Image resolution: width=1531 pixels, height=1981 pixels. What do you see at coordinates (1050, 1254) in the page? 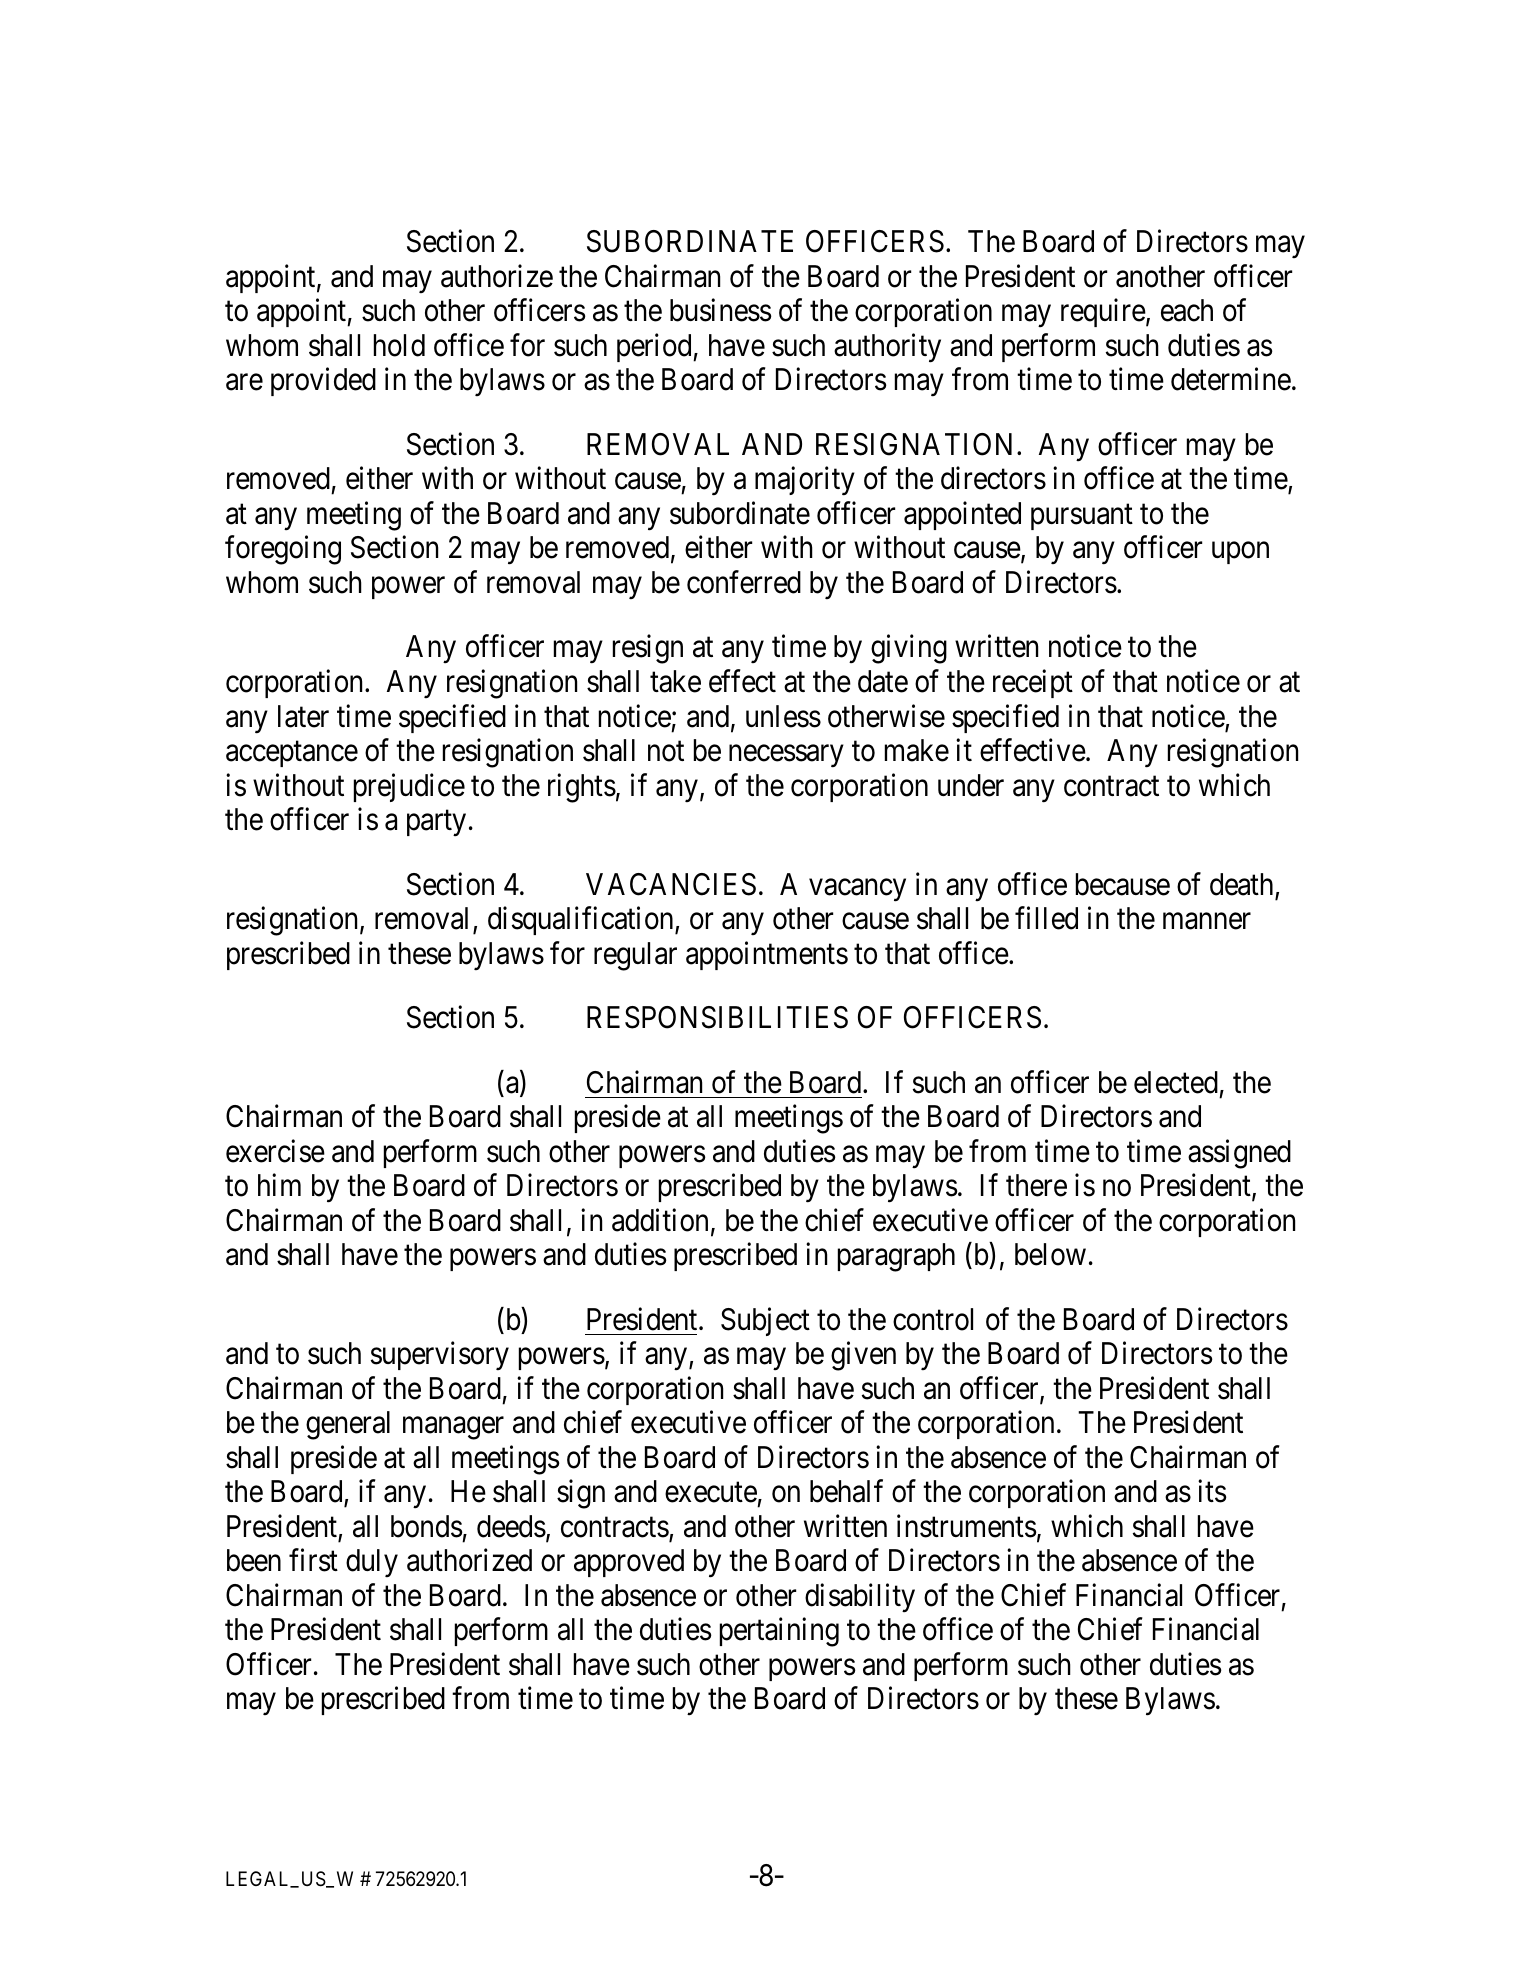
I see `below` at bounding box center [1050, 1254].
